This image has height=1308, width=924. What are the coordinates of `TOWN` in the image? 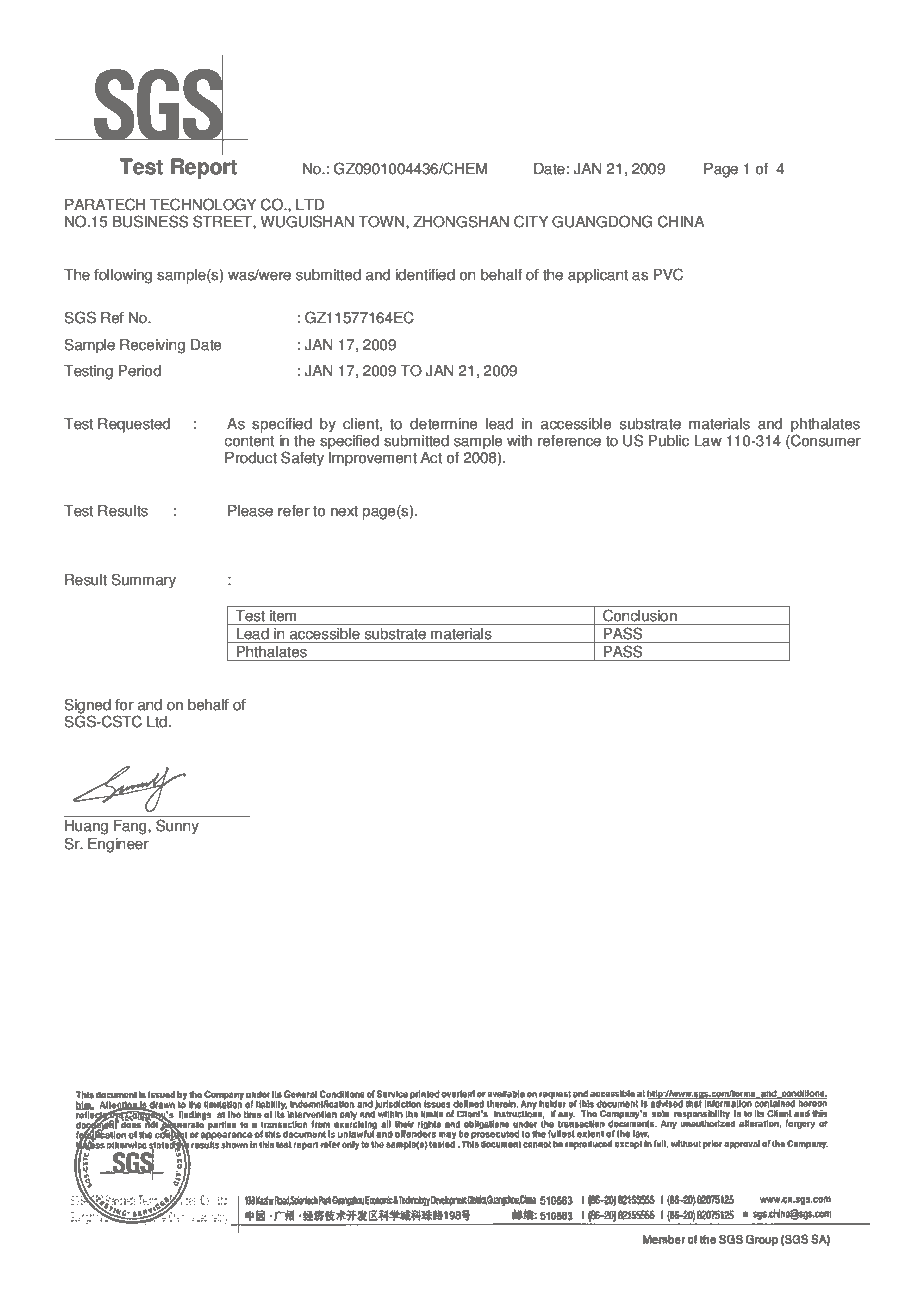 It's located at (381, 221).
